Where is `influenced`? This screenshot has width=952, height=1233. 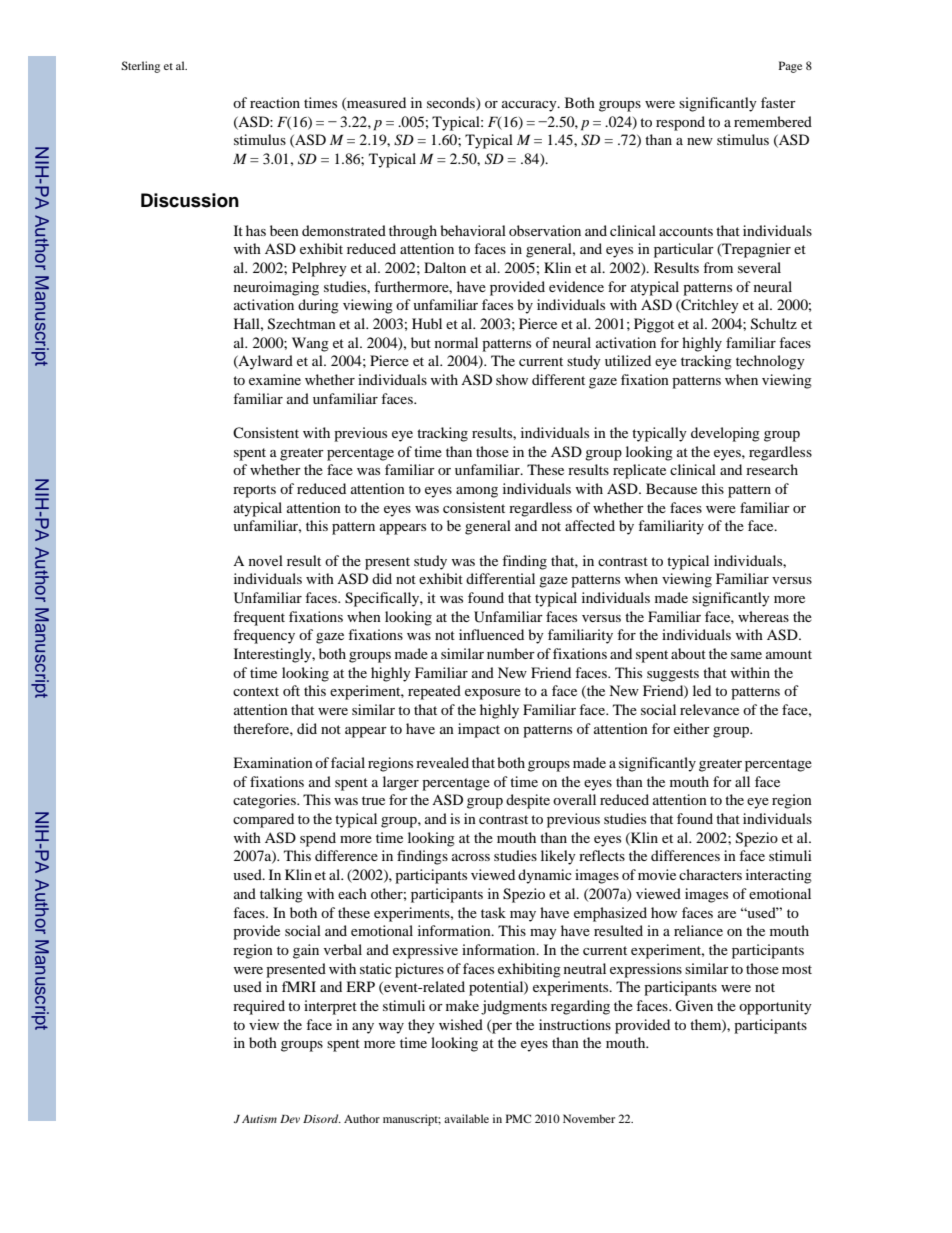 influenced is located at coordinates (491, 634).
